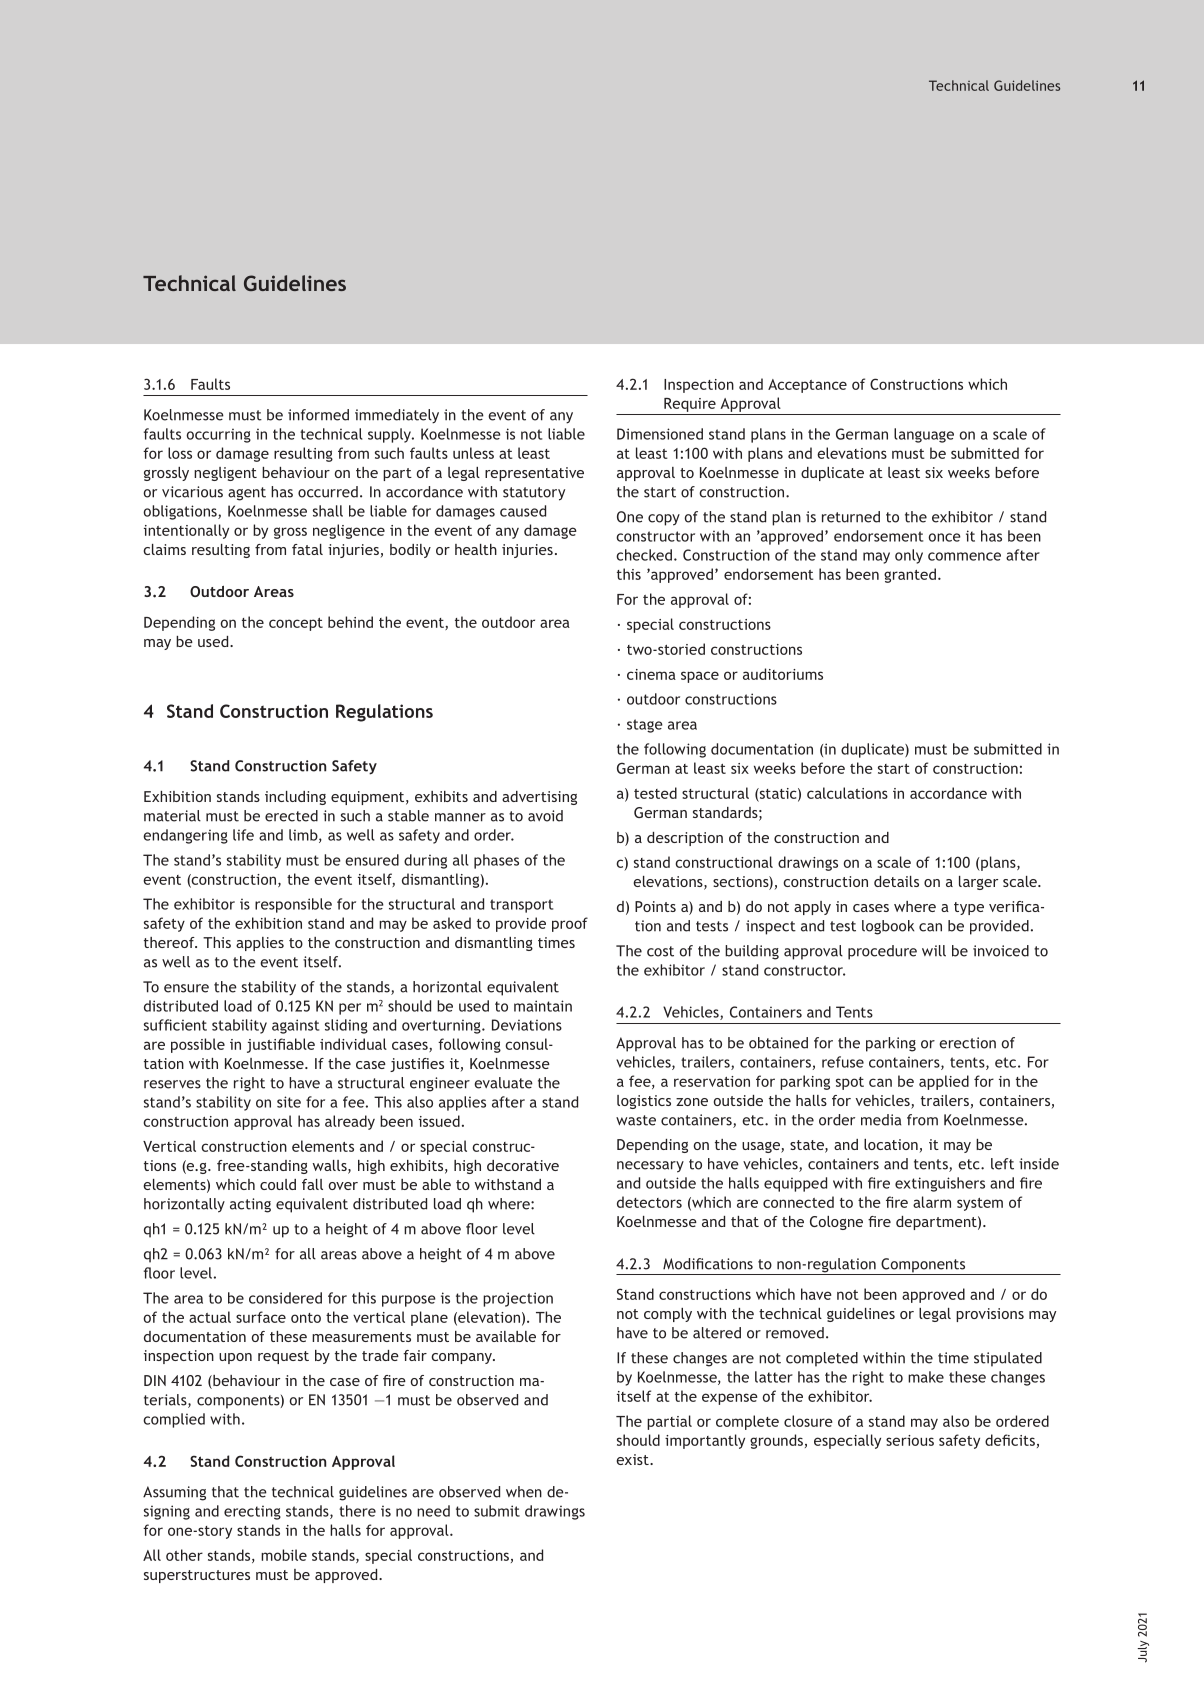 The width and height of the screenshot is (1204, 1703). Describe the element at coordinates (543, 1006) in the screenshot. I see `maintain` at that location.
